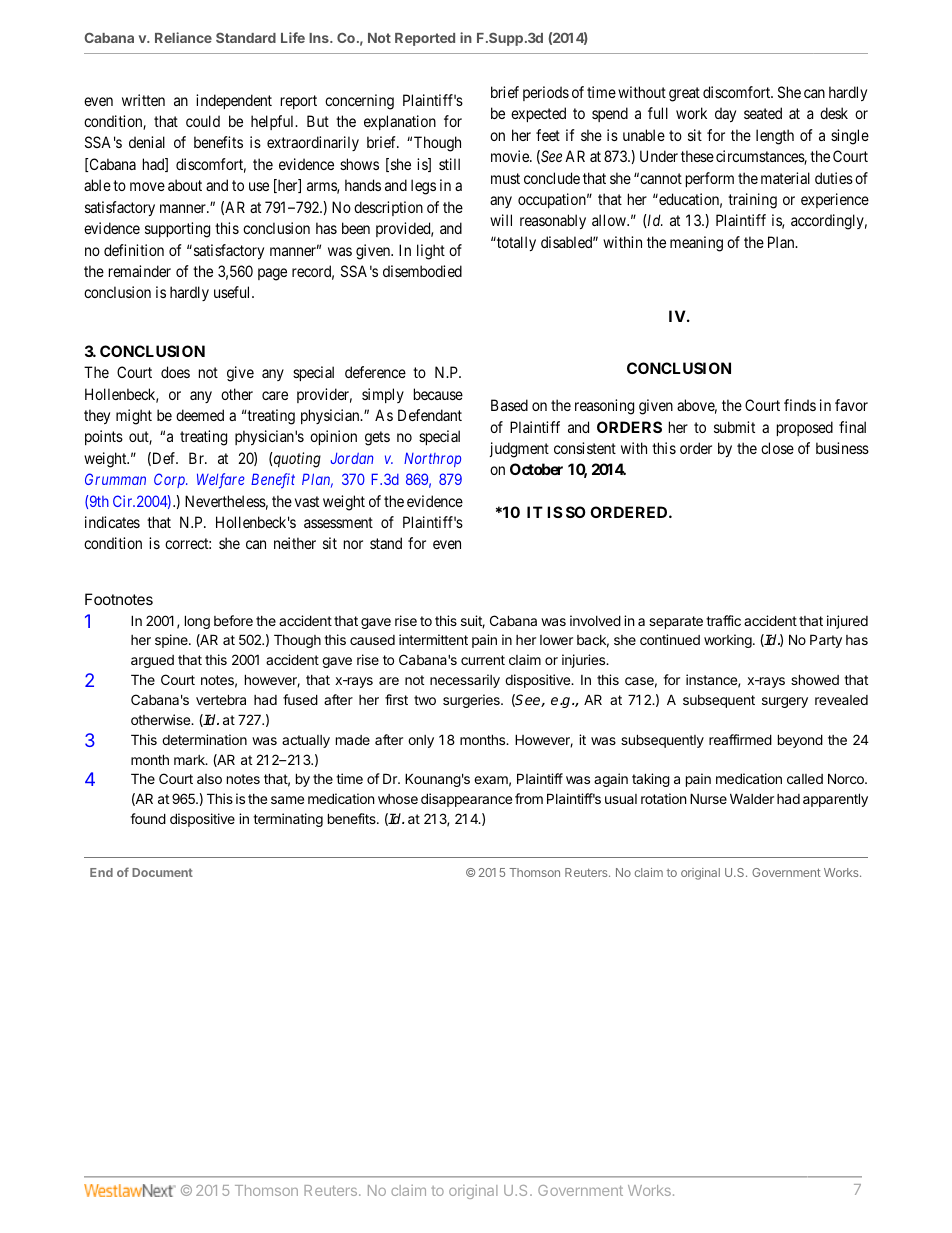  What do you see at coordinates (183, 37) in the page?
I see `Reliance` at bounding box center [183, 37].
